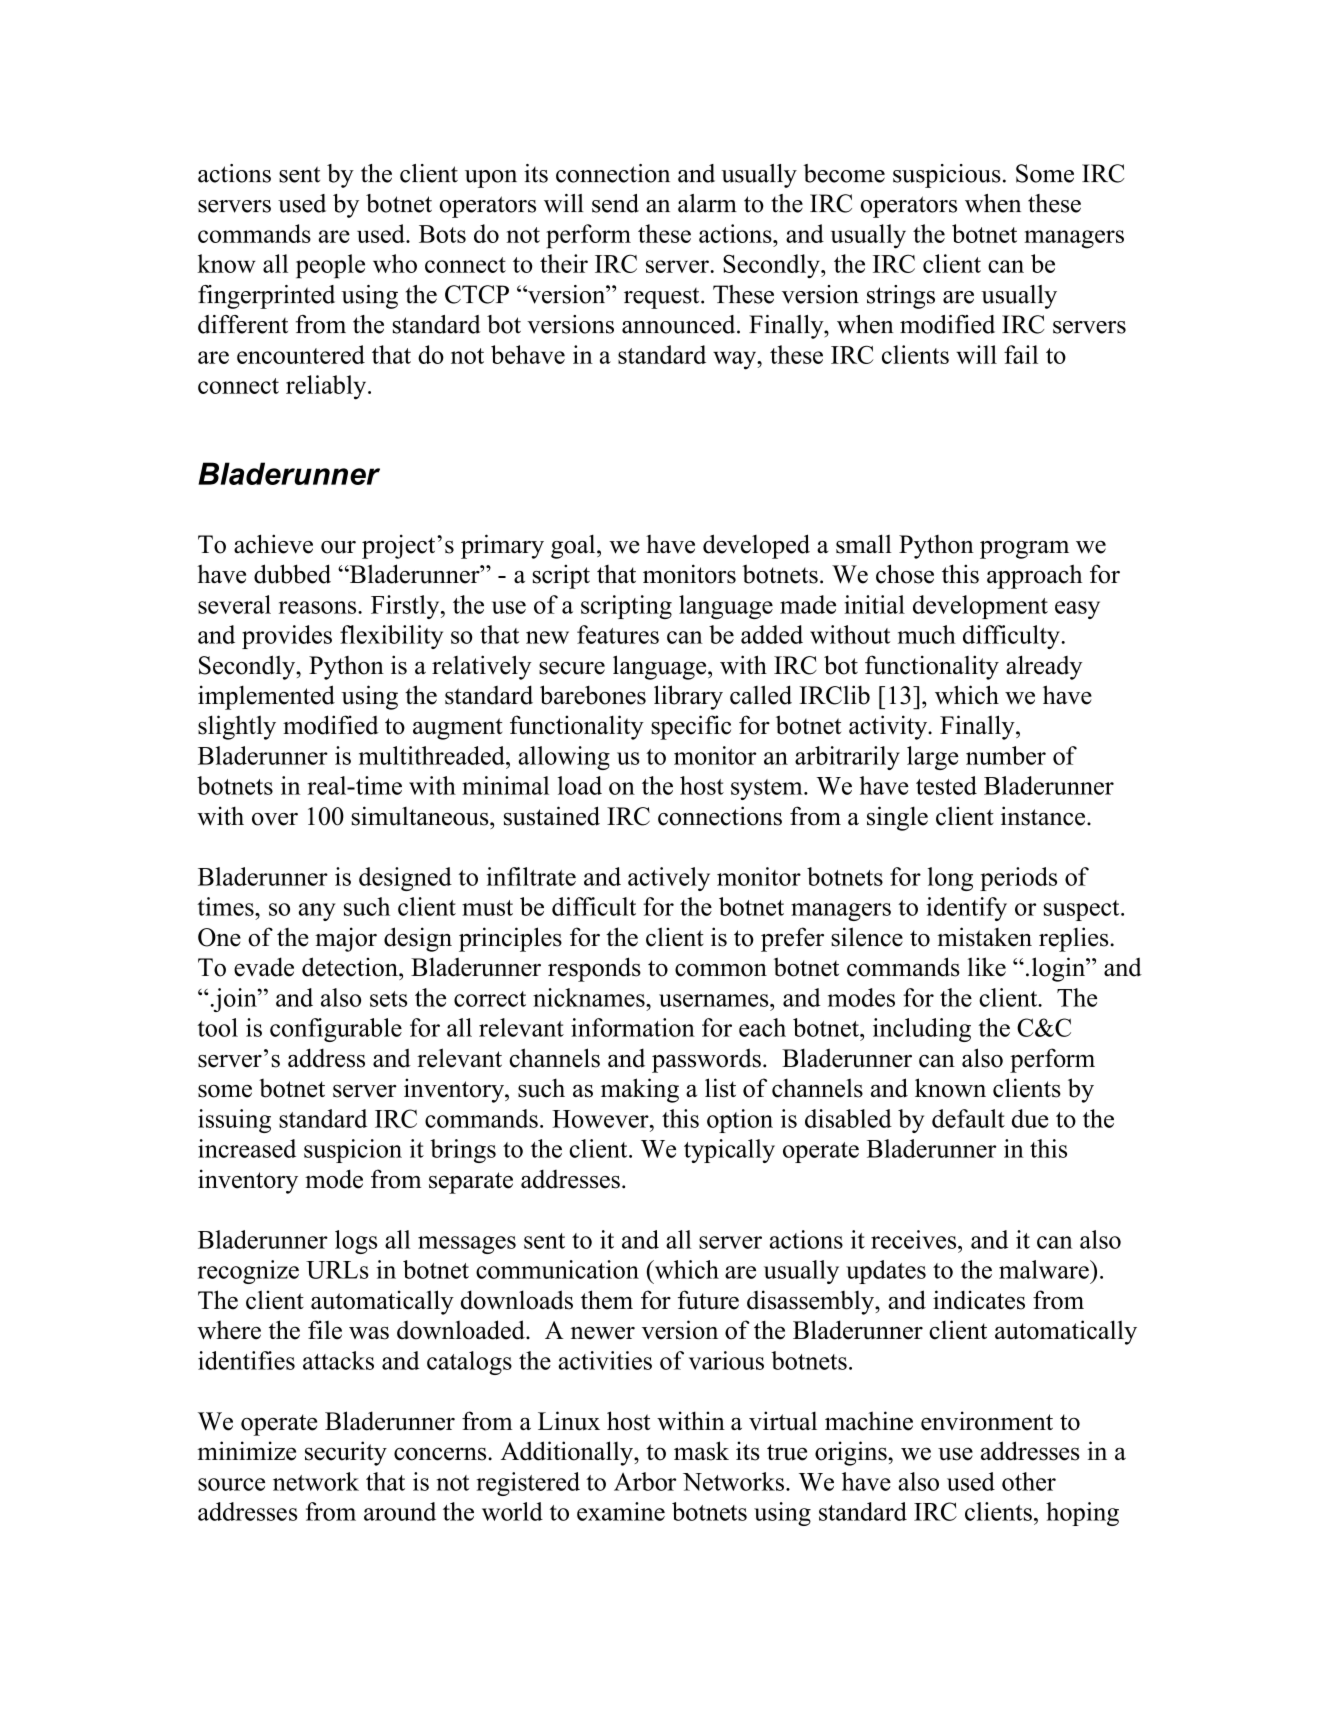  I want to click on security, so click(346, 1453).
